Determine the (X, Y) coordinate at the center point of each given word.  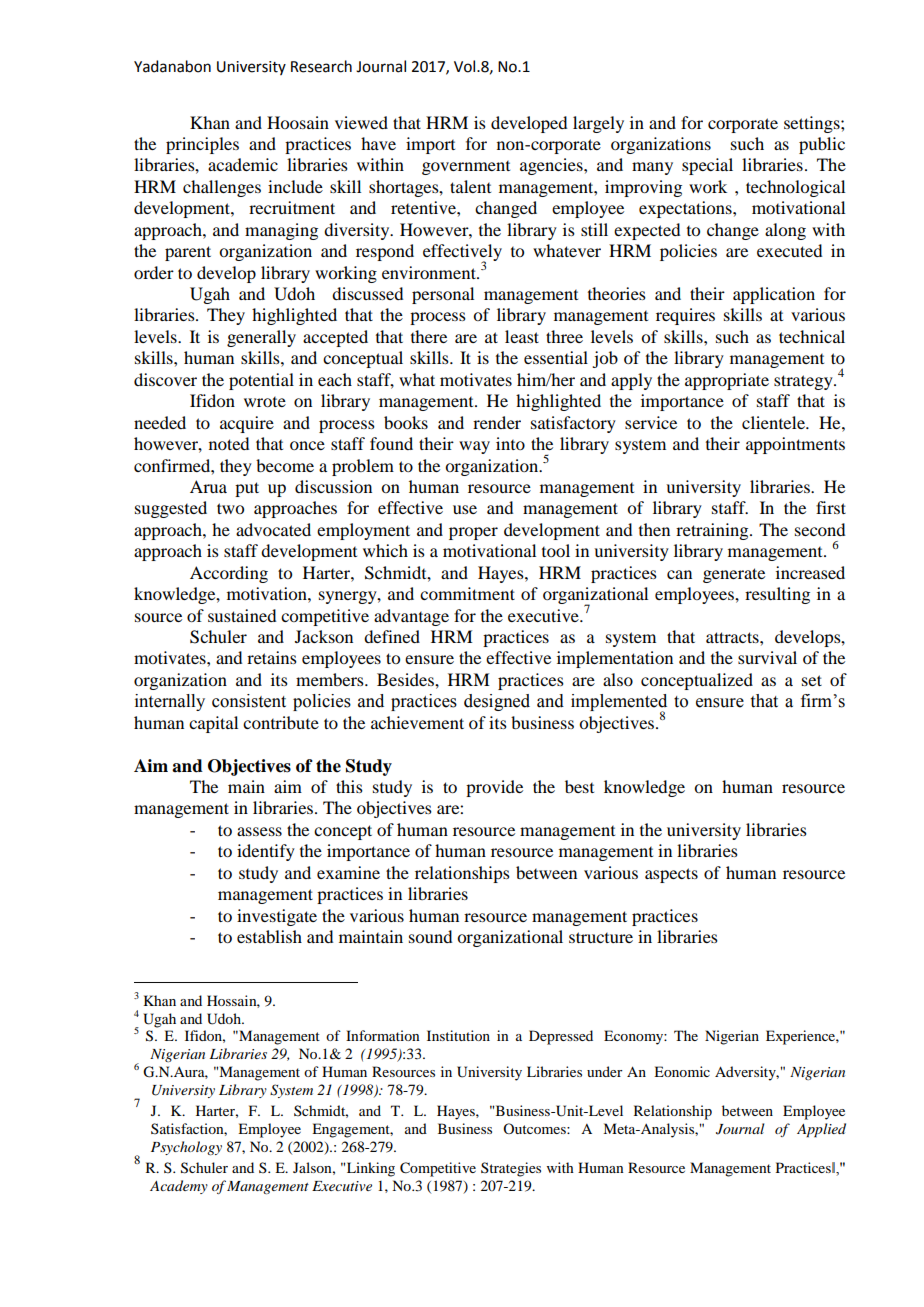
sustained (242, 615)
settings (813, 124)
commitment (467, 593)
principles (202, 145)
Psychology (186, 1148)
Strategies (511, 1169)
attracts (733, 637)
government (466, 168)
